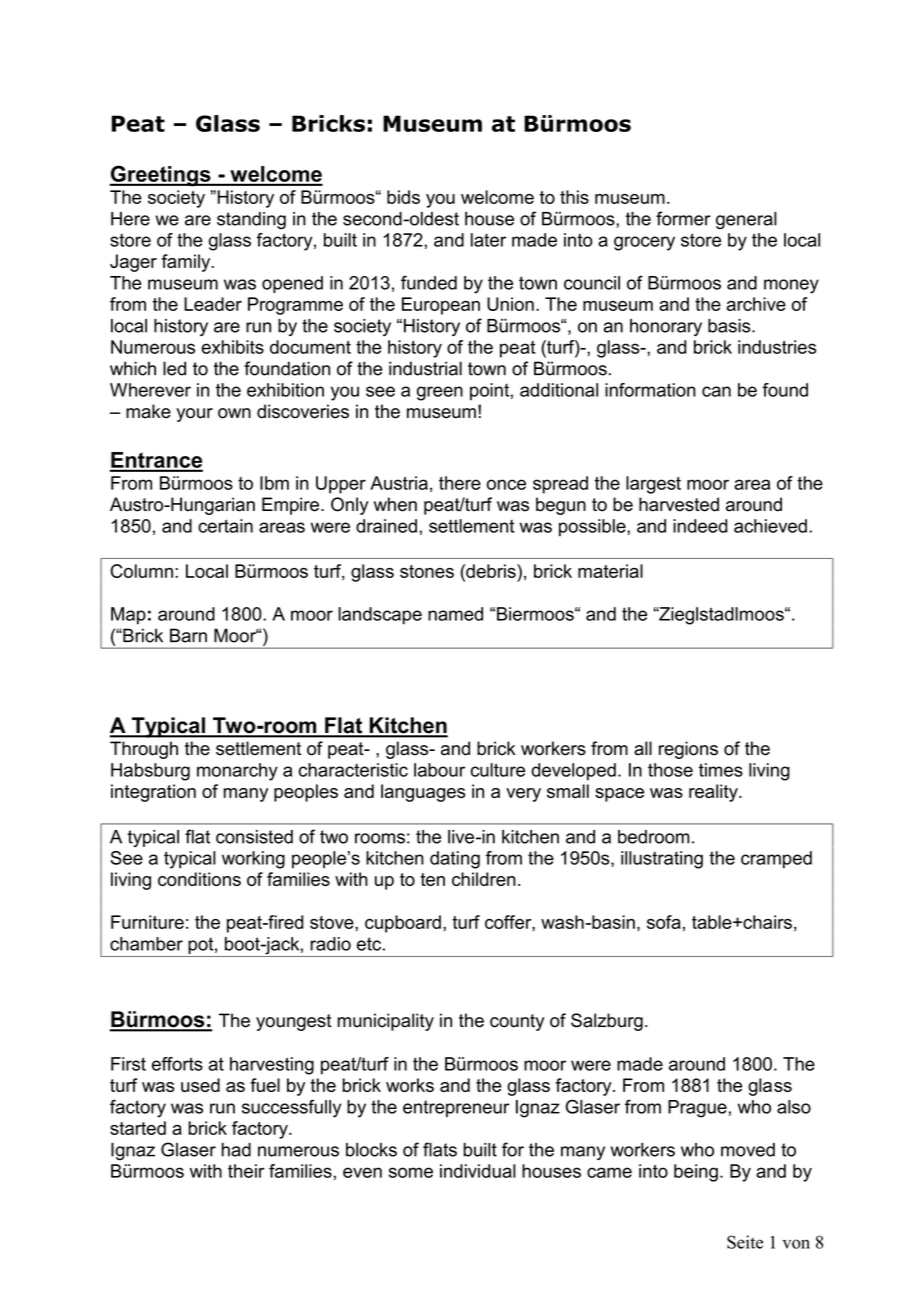  What do you see at coordinates (439, 770) in the screenshot?
I see `labour` at bounding box center [439, 770].
